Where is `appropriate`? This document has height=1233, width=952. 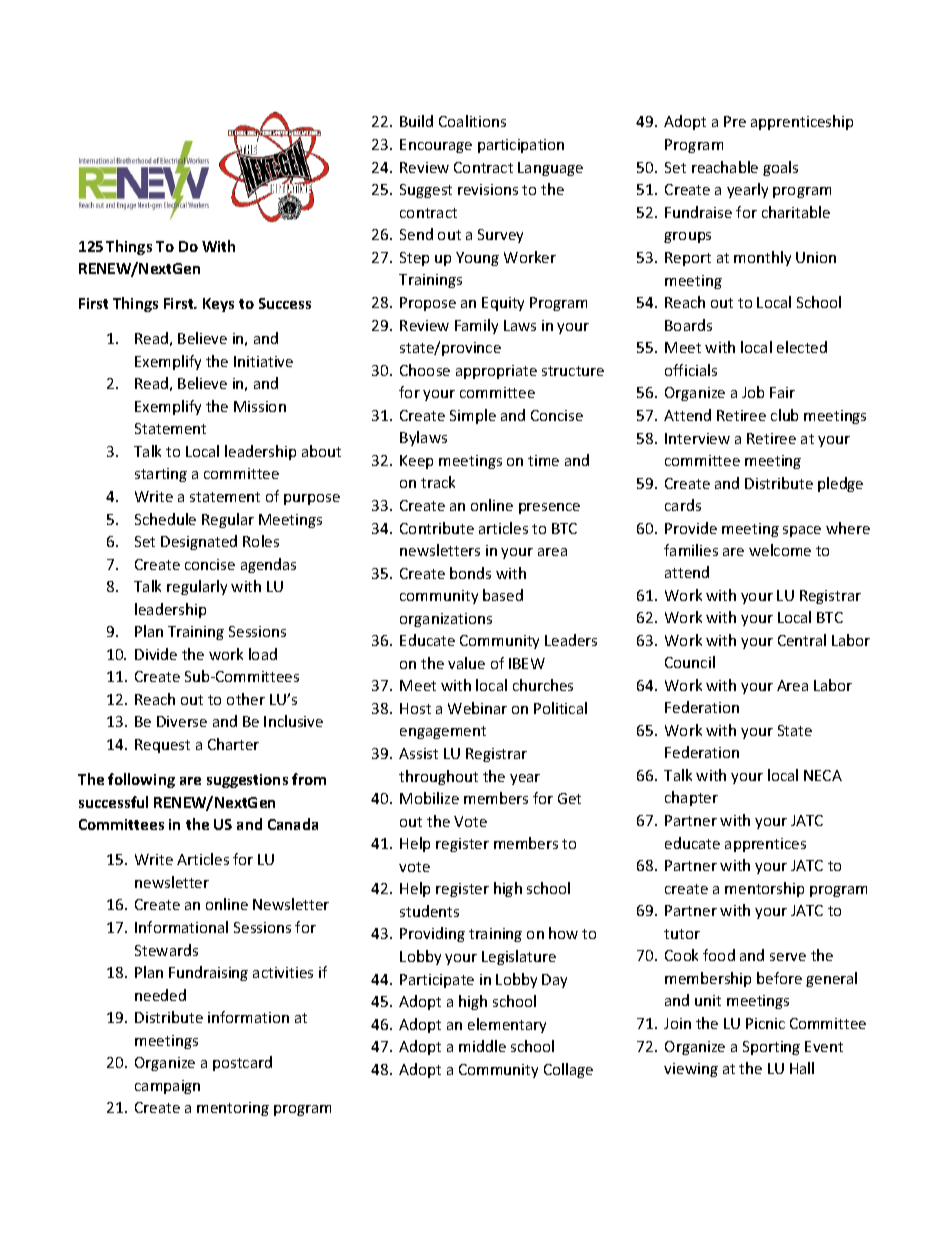
appropriate is located at coordinates (496, 372).
